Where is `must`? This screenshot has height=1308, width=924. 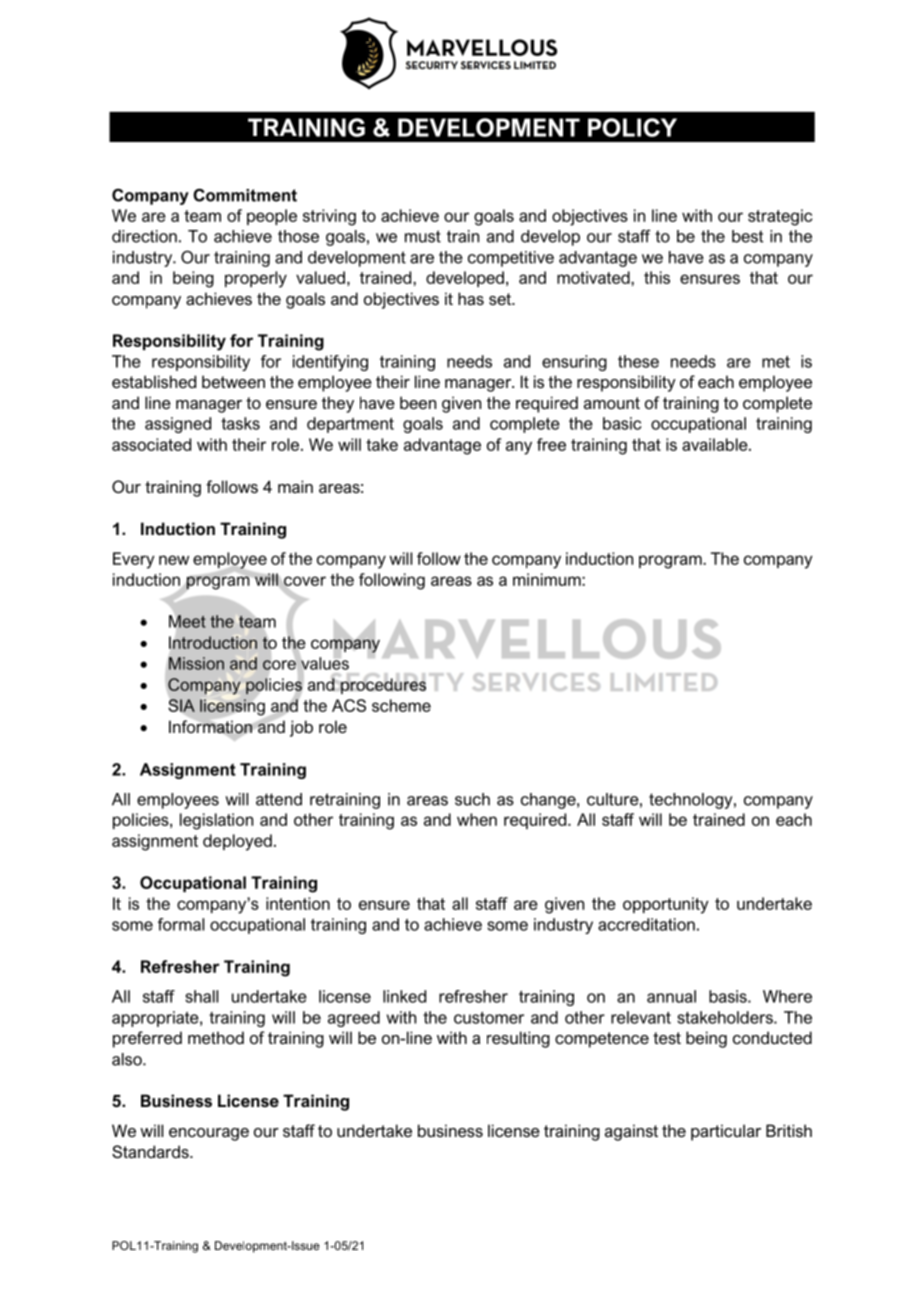 must is located at coordinates (423, 236).
